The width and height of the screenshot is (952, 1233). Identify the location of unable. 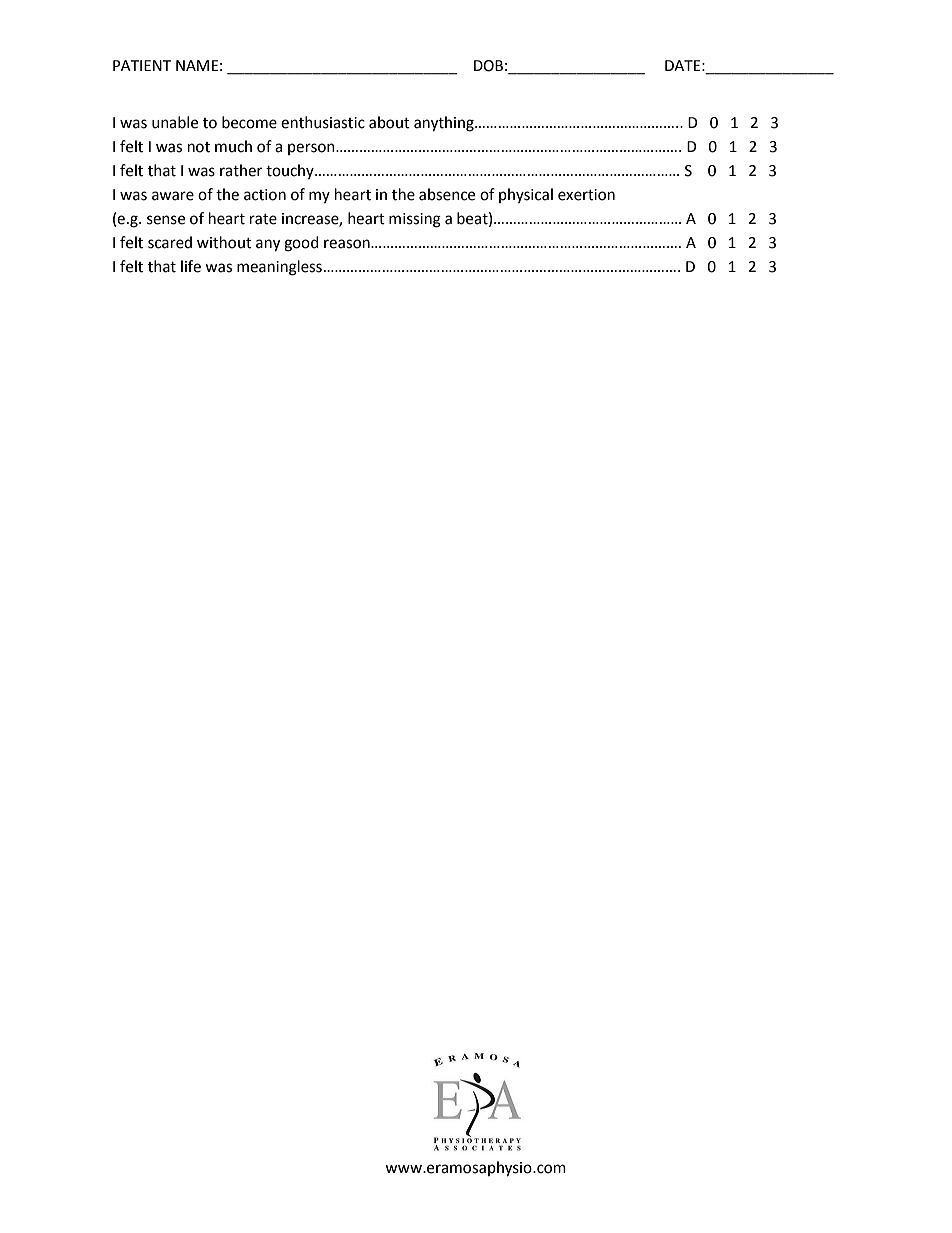
(175, 122).
